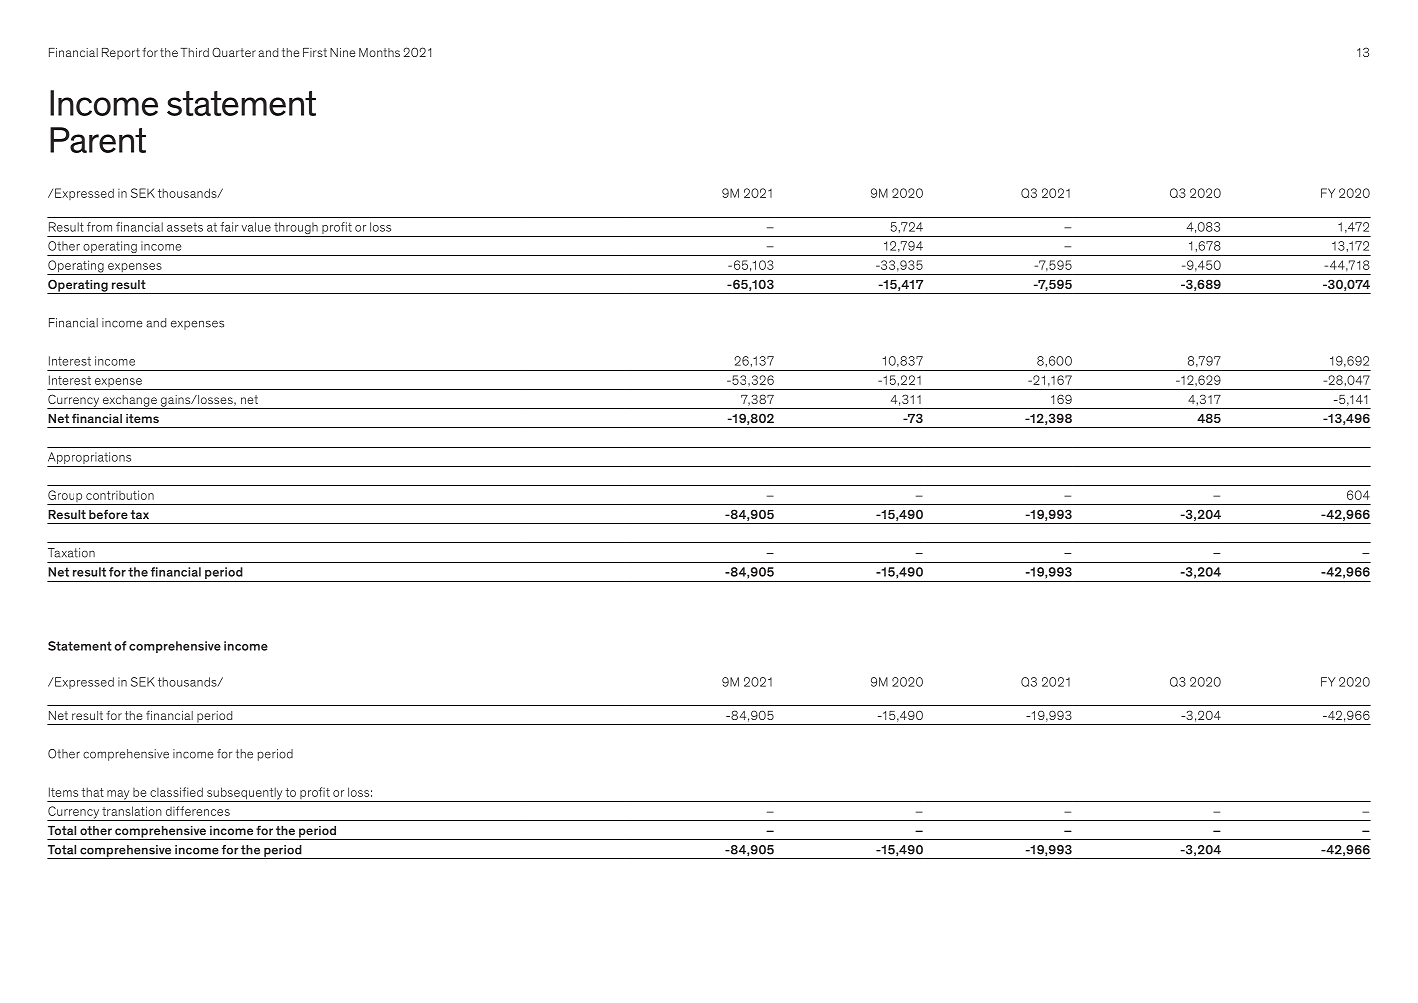 Image resolution: width=1418 pixels, height=1003 pixels. What do you see at coordinates (343, 52) in the image?
I see `Nine` at bounding box center [343, 52].
